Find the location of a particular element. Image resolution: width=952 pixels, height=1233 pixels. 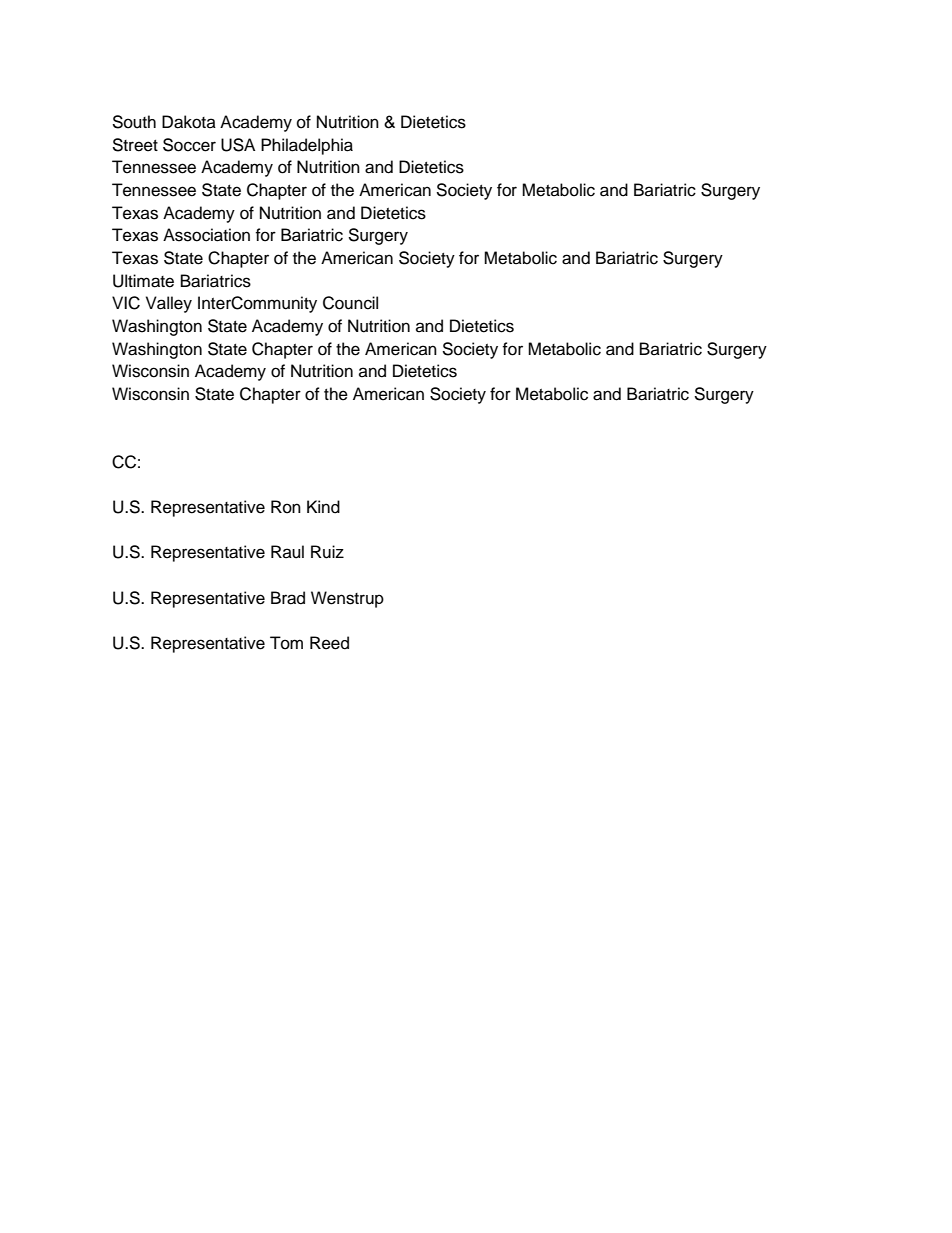

Street is located at coordinates (135, 145).
